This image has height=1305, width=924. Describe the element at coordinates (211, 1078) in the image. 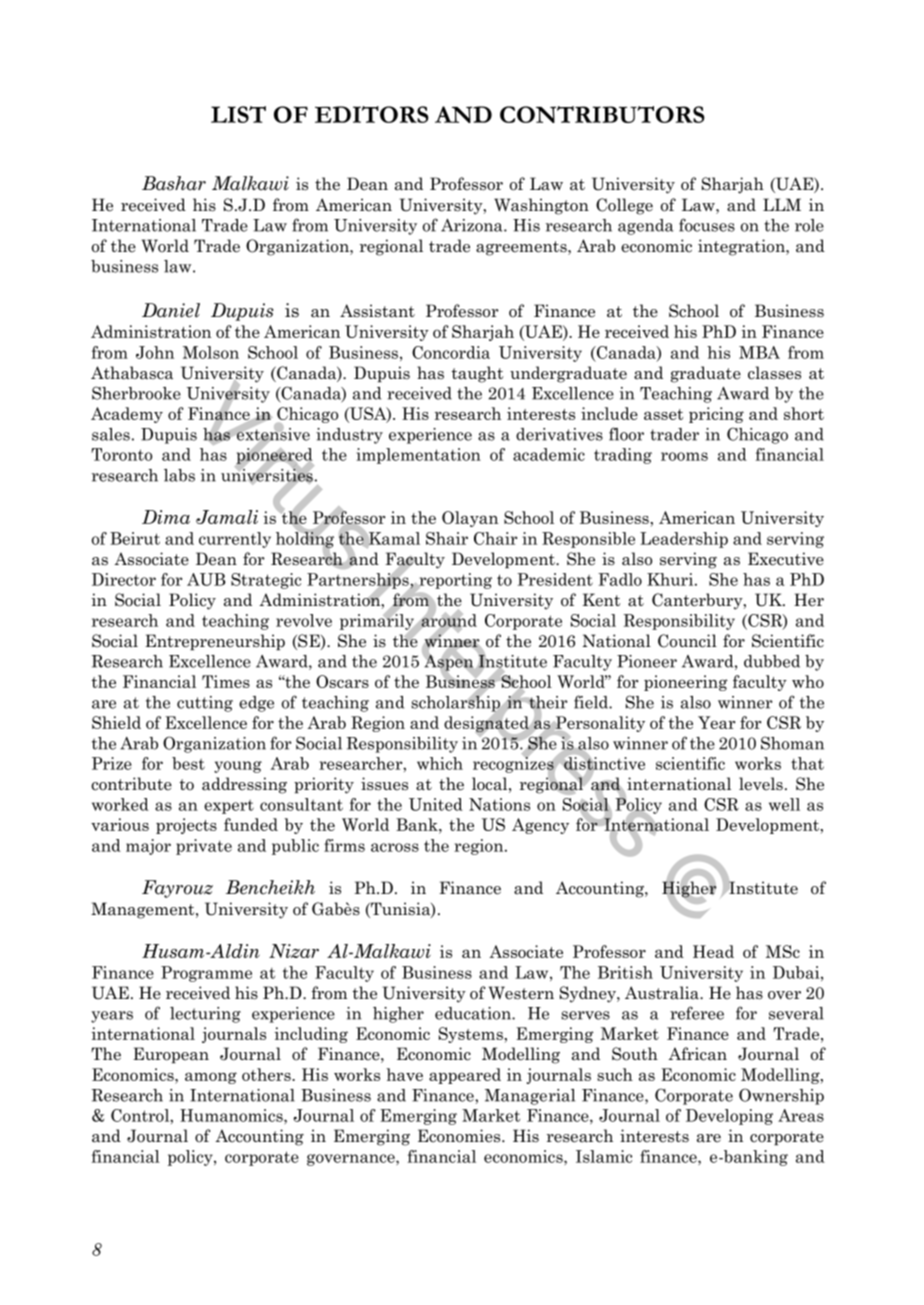

I see `among` at that location.
